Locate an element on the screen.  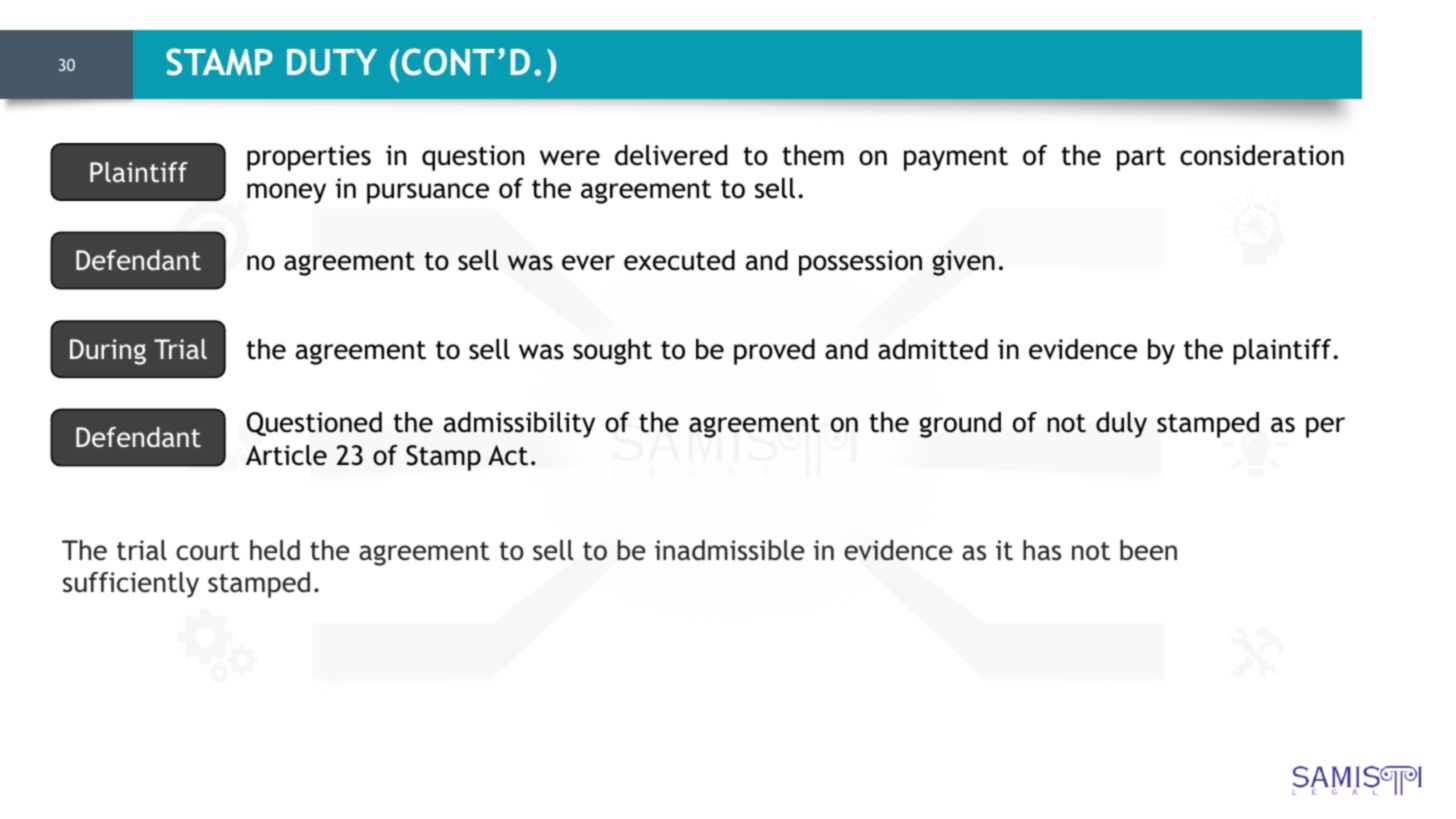
sought is located at coordinates (612, 352).
